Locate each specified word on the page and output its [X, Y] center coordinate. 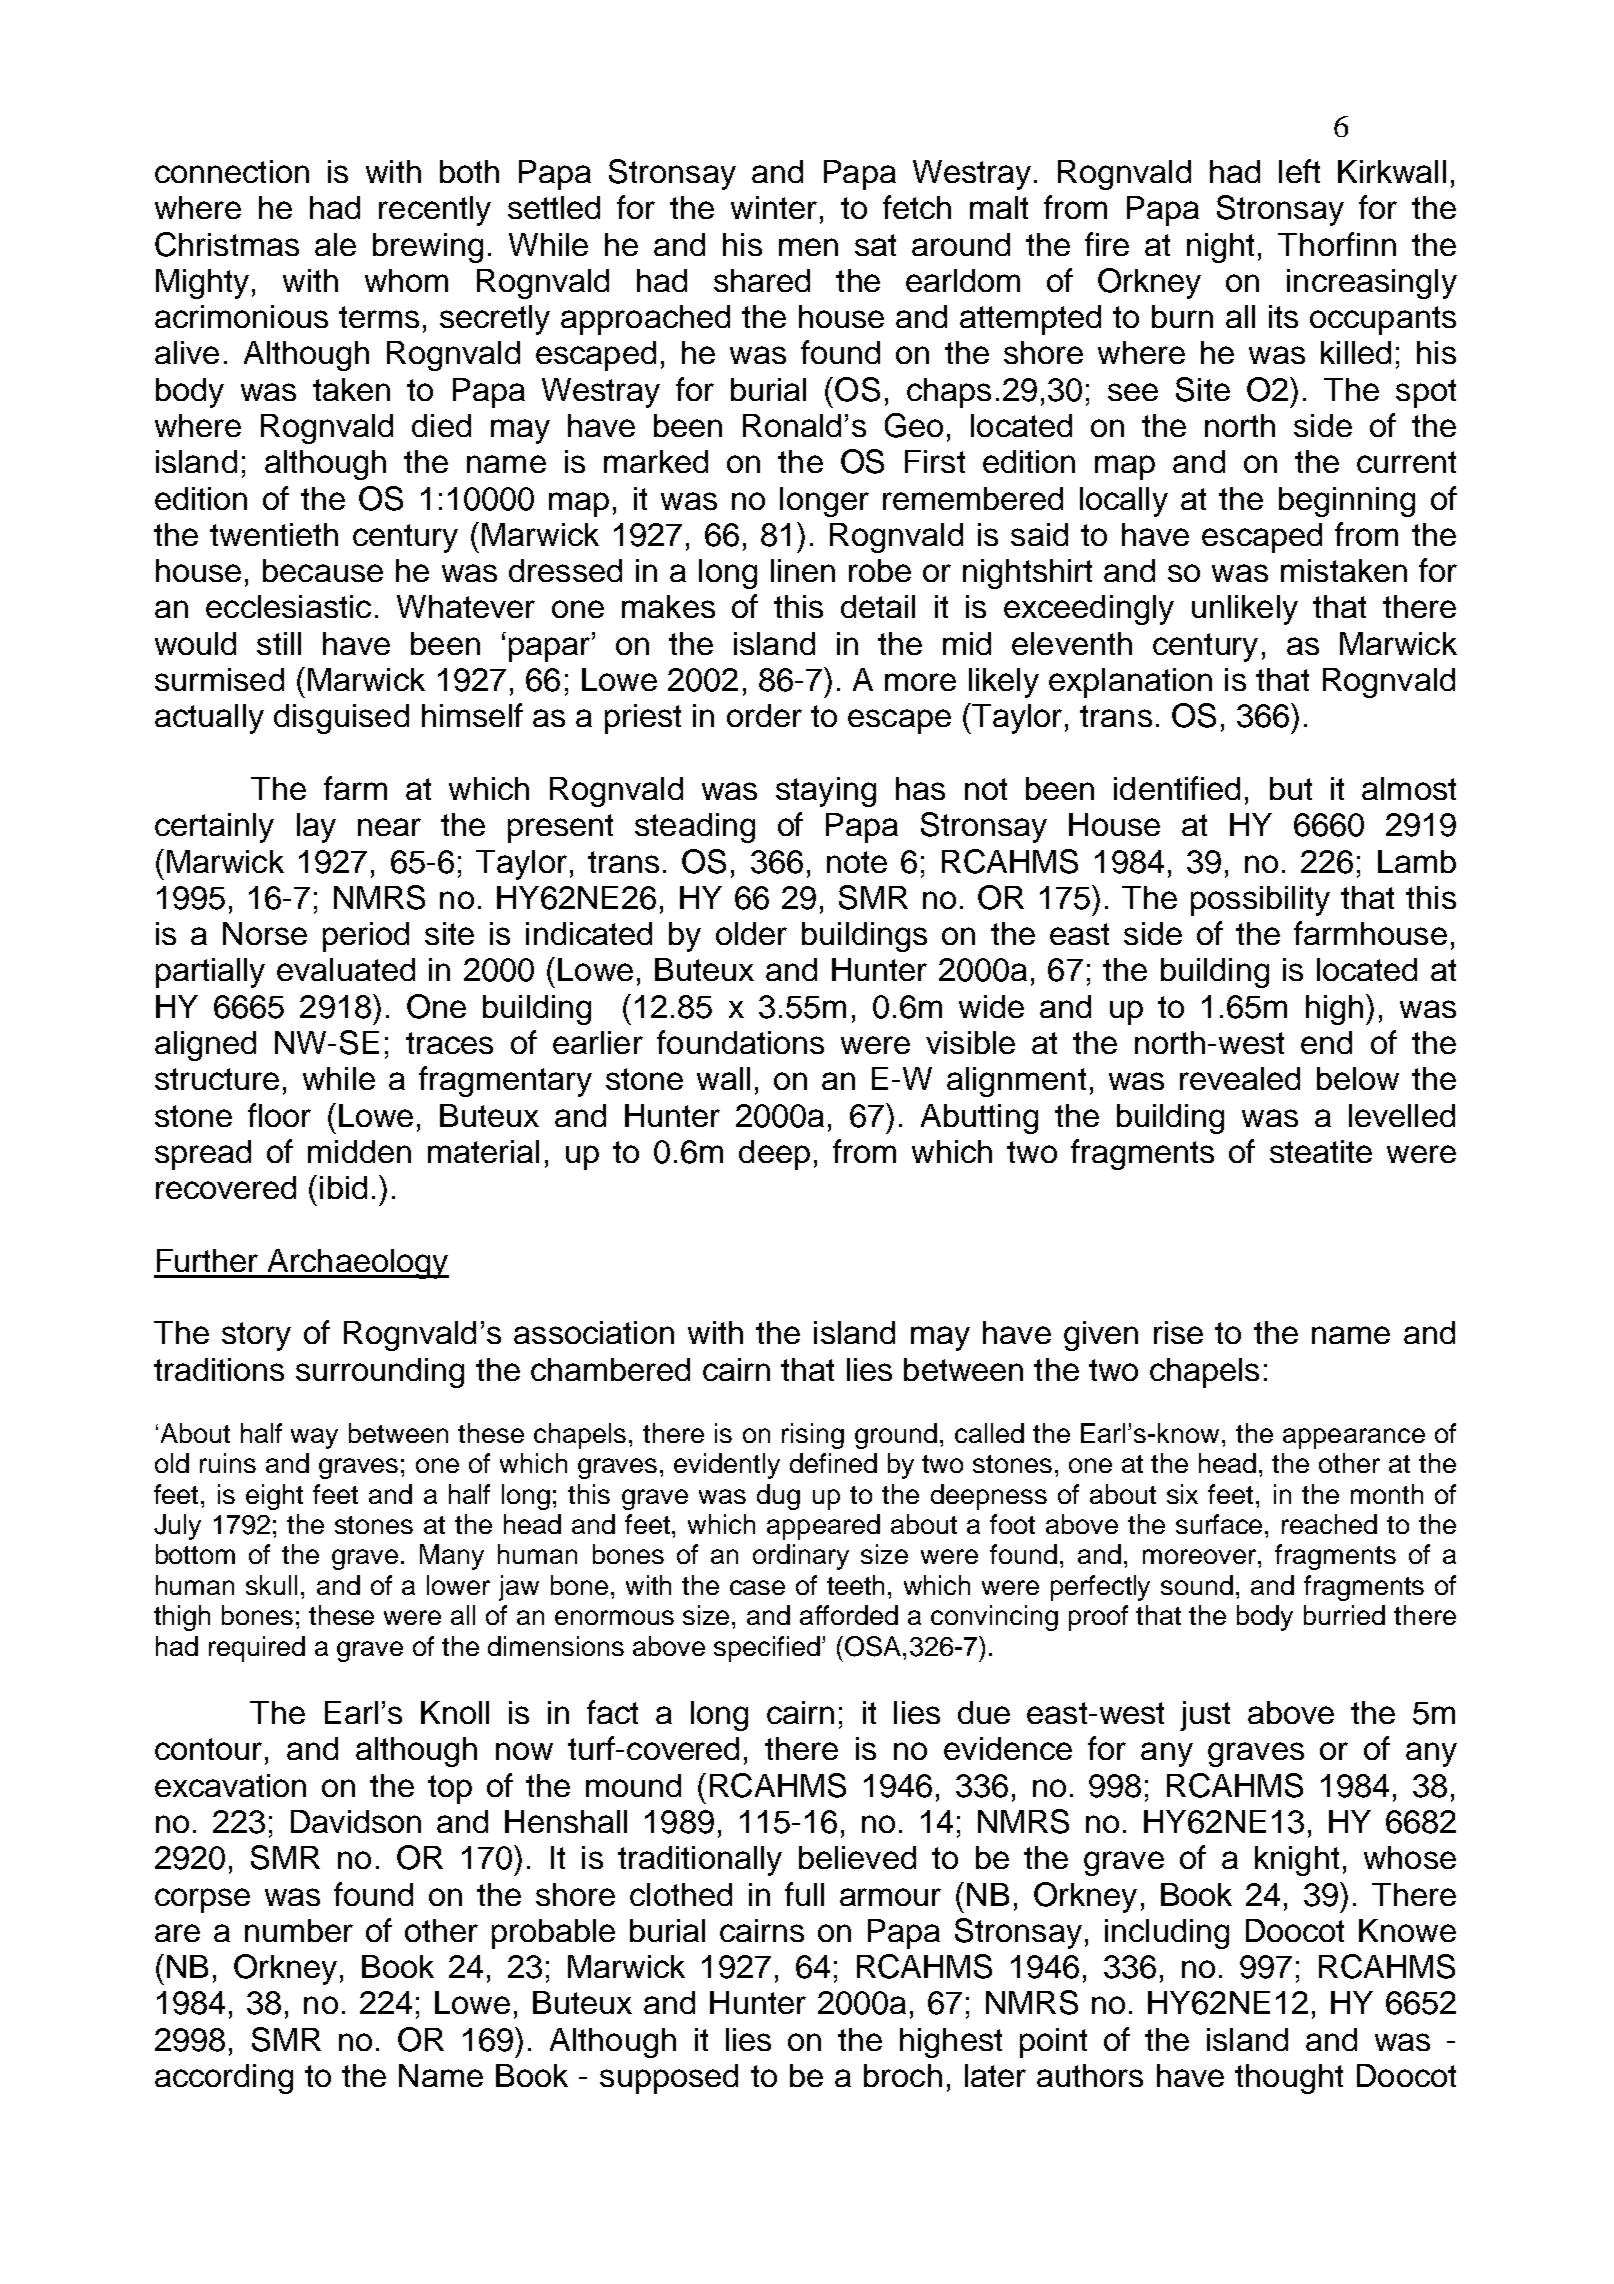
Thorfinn [1337, 244]
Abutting [979, 1119]
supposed [669, 2079]
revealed [1240, 1078]
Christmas [227, 244]
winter [774, 207]
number [299, 1930]
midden [359, 1151]
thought [1289, 2079]
